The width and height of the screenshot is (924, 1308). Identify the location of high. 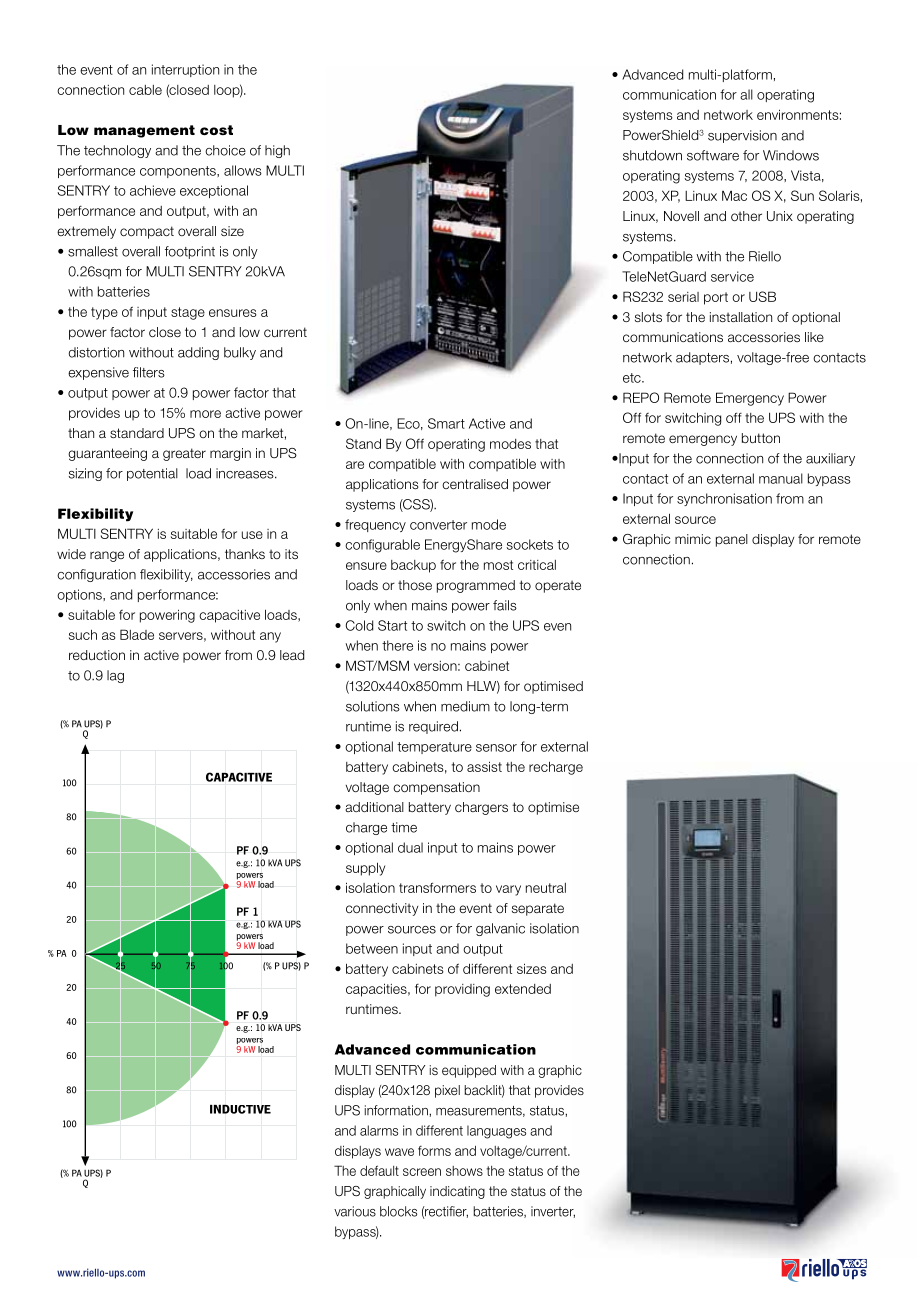
(277, 151).
